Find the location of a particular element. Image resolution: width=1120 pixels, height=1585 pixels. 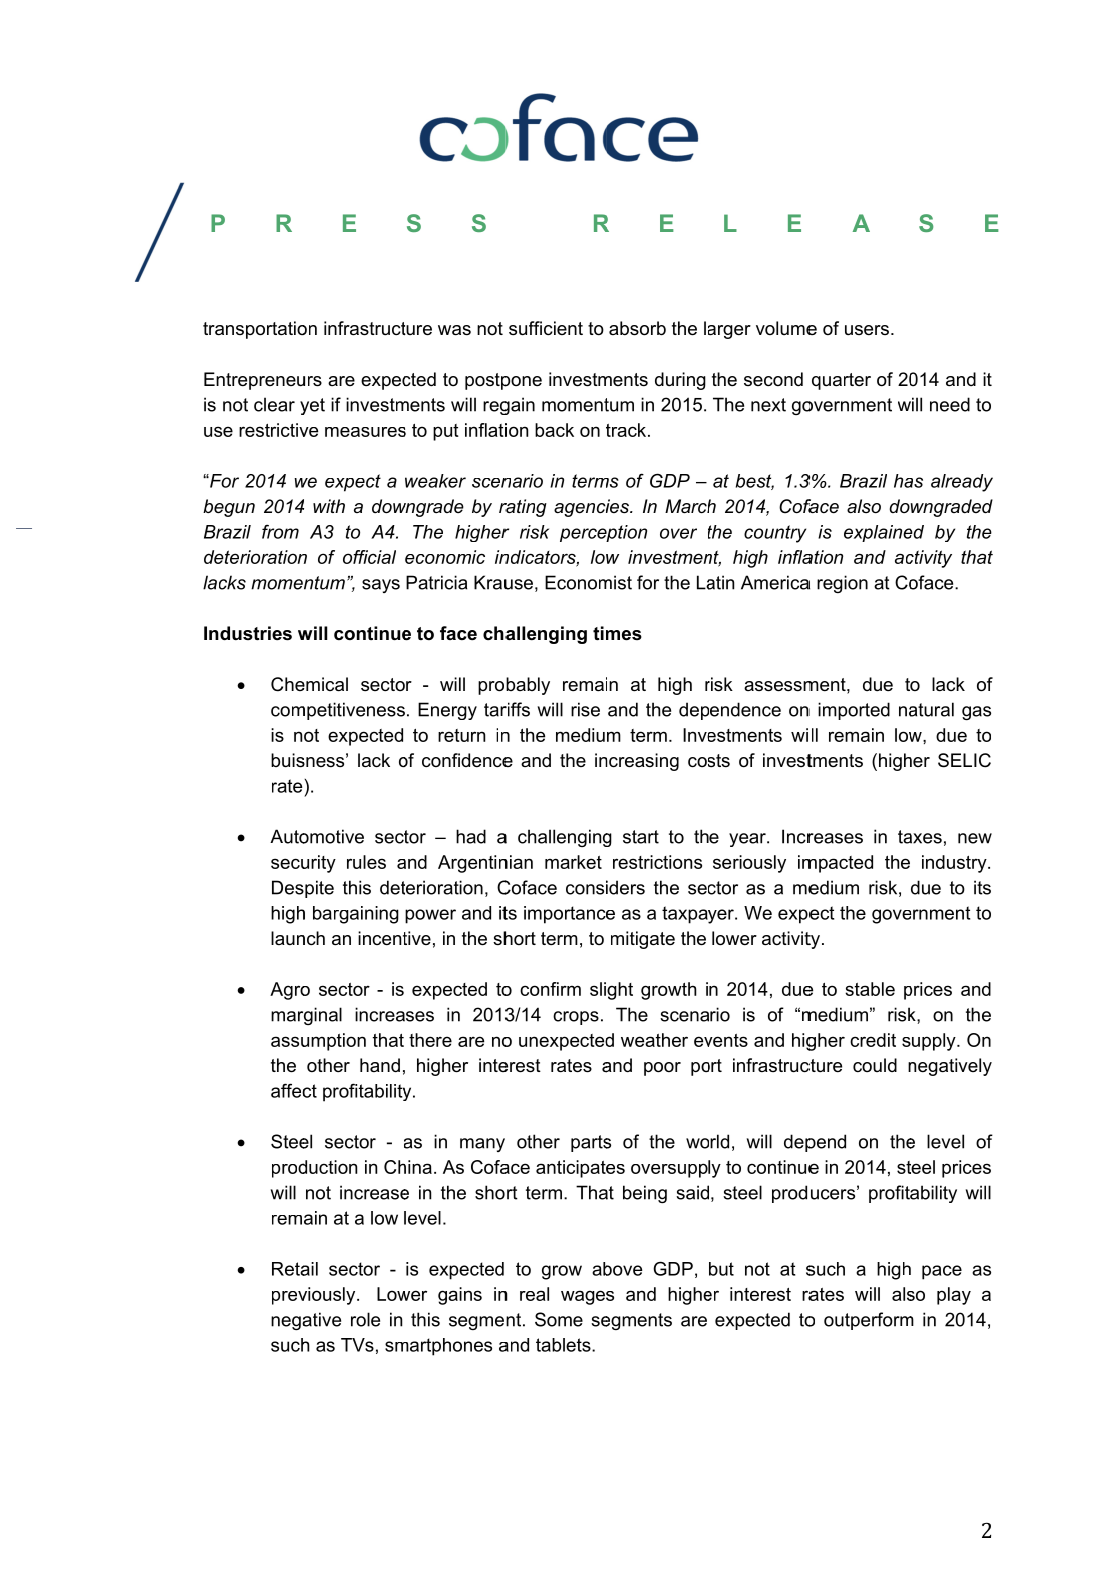

hand is located at coordinates (380, 1065).
